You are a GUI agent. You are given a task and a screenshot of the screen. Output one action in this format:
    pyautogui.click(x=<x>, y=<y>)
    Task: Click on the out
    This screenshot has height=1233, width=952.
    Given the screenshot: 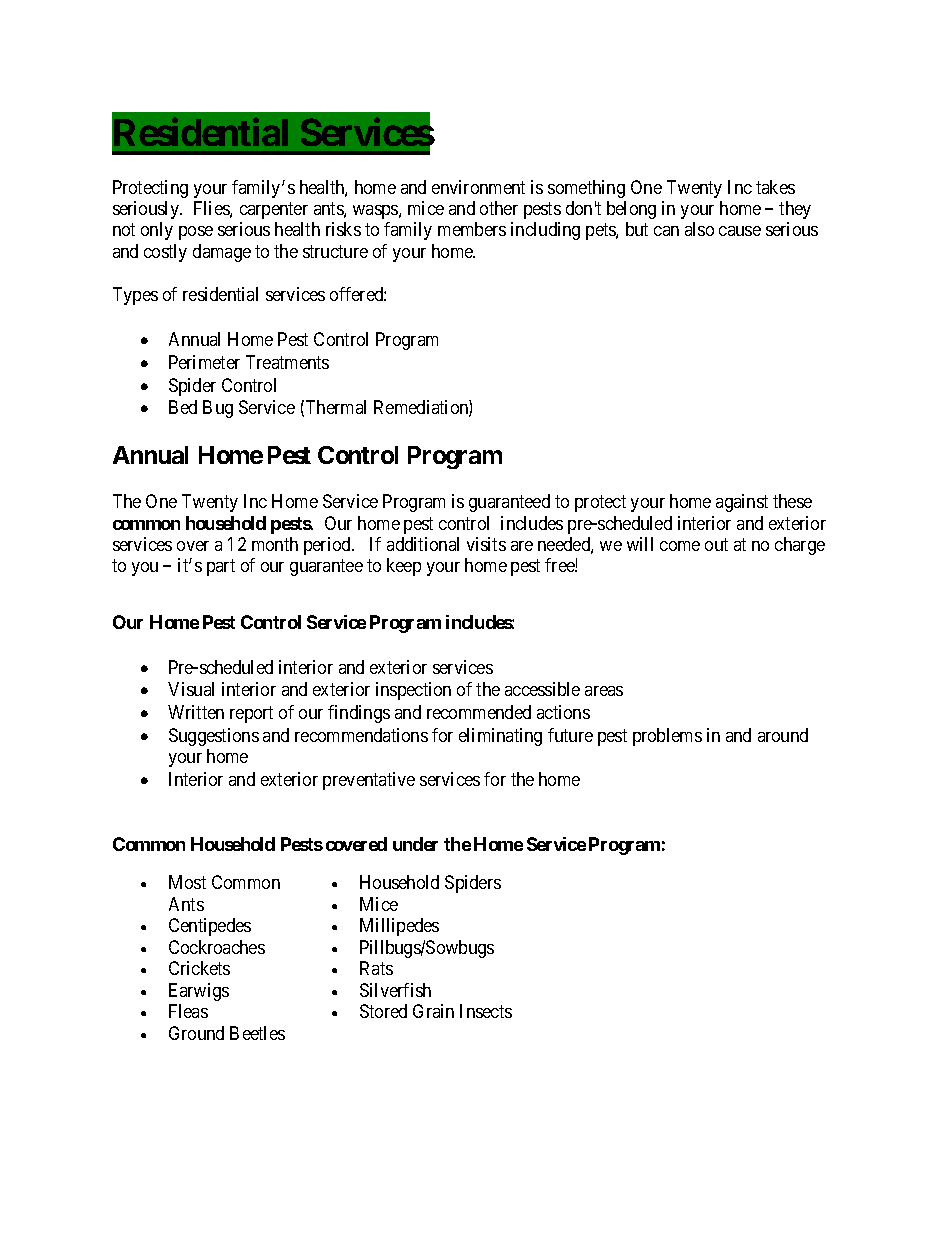 What is the action you would take?
    pyautogui.click(x=716, y=544)
